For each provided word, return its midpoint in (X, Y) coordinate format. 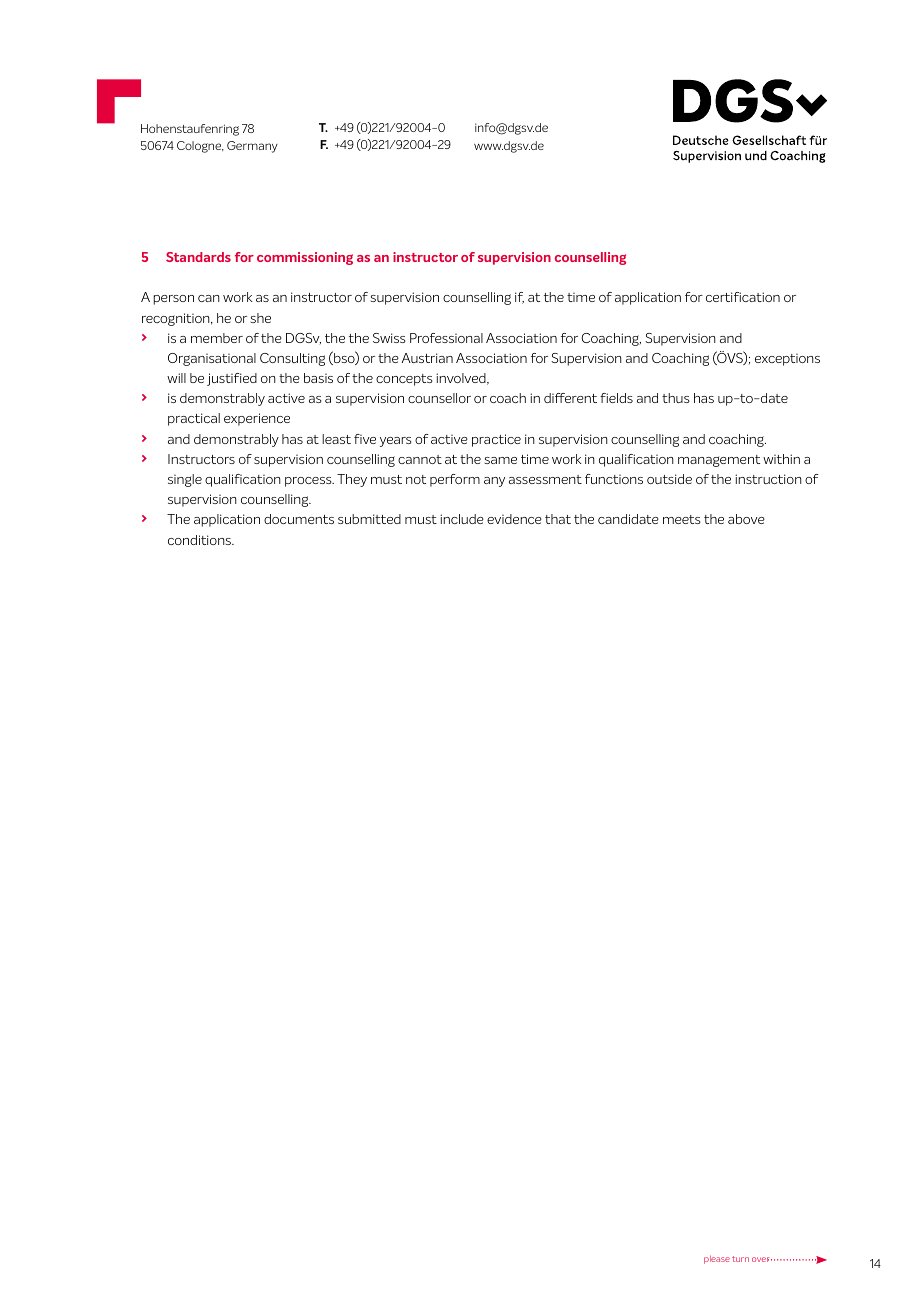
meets (682, 519)
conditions (201, 540)
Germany (252, 147)
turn (740, 1259)
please (717, 1259)
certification (743, 297)
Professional (446, 338)
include (462, 519)
